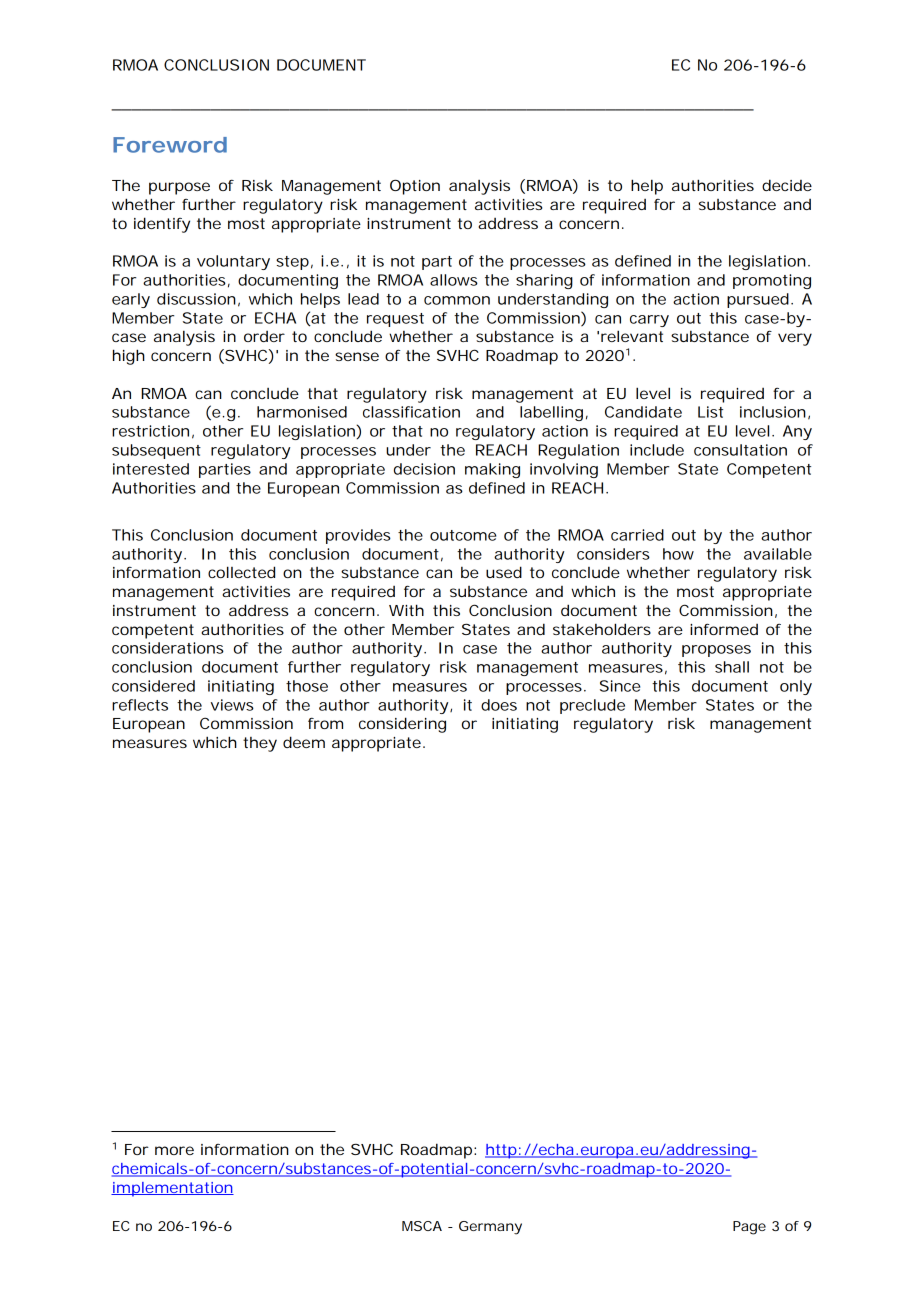 This page has height=1308, width=924. Describe the element at coordinates (402, 725) in the page. I see `considering` at that location.
